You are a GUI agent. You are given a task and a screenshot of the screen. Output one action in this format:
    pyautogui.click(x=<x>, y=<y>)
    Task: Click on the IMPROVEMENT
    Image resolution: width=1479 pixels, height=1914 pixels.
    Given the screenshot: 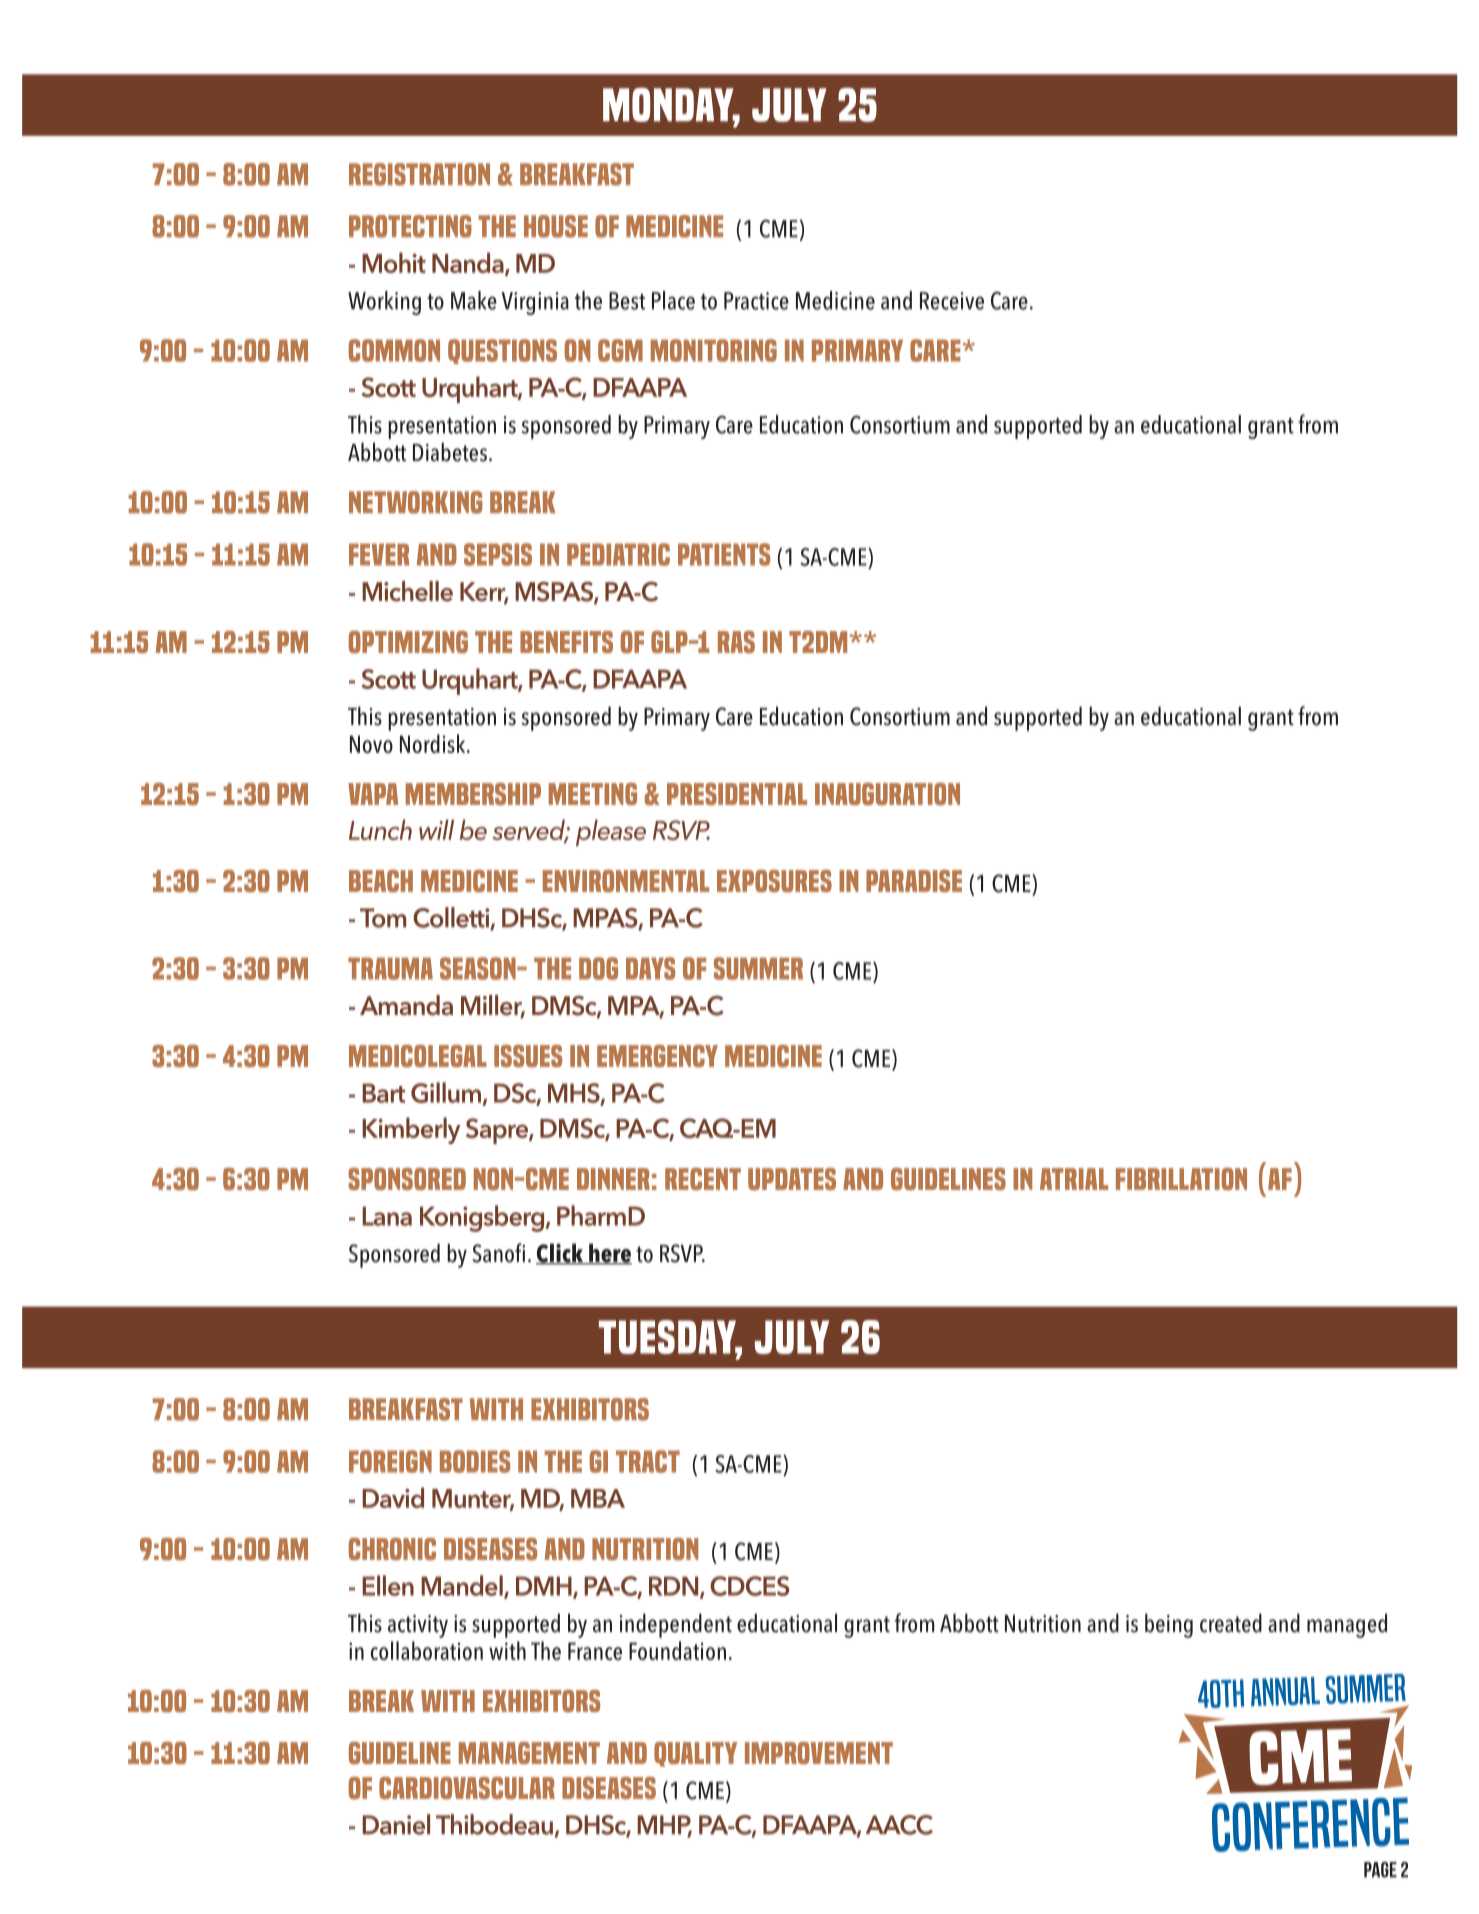 What is the action you would take?
    pyautogui.click(x=819, y=1753)
